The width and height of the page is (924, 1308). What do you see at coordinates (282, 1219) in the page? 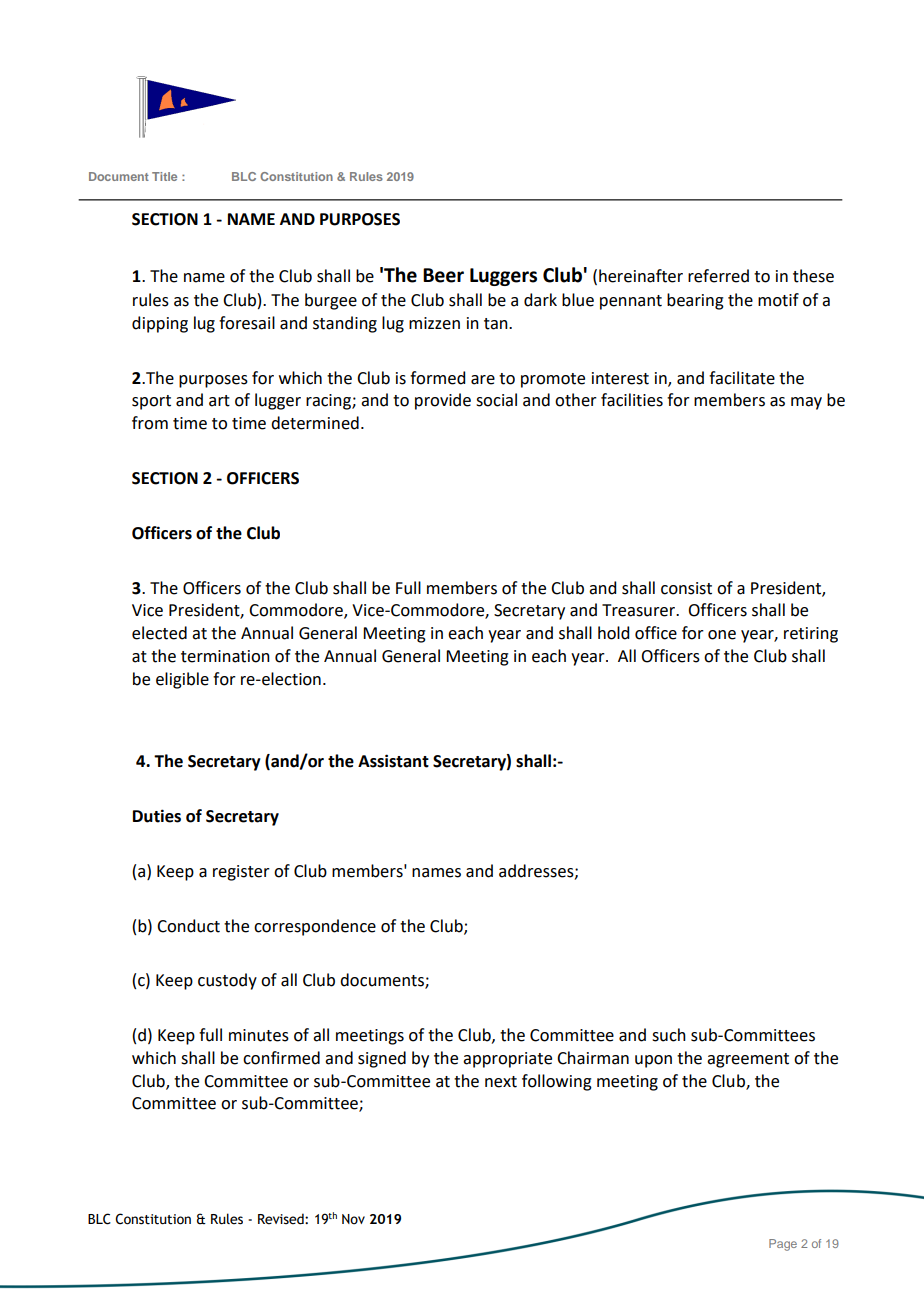
I see `Revised` at bounding box center [282, 1219].
